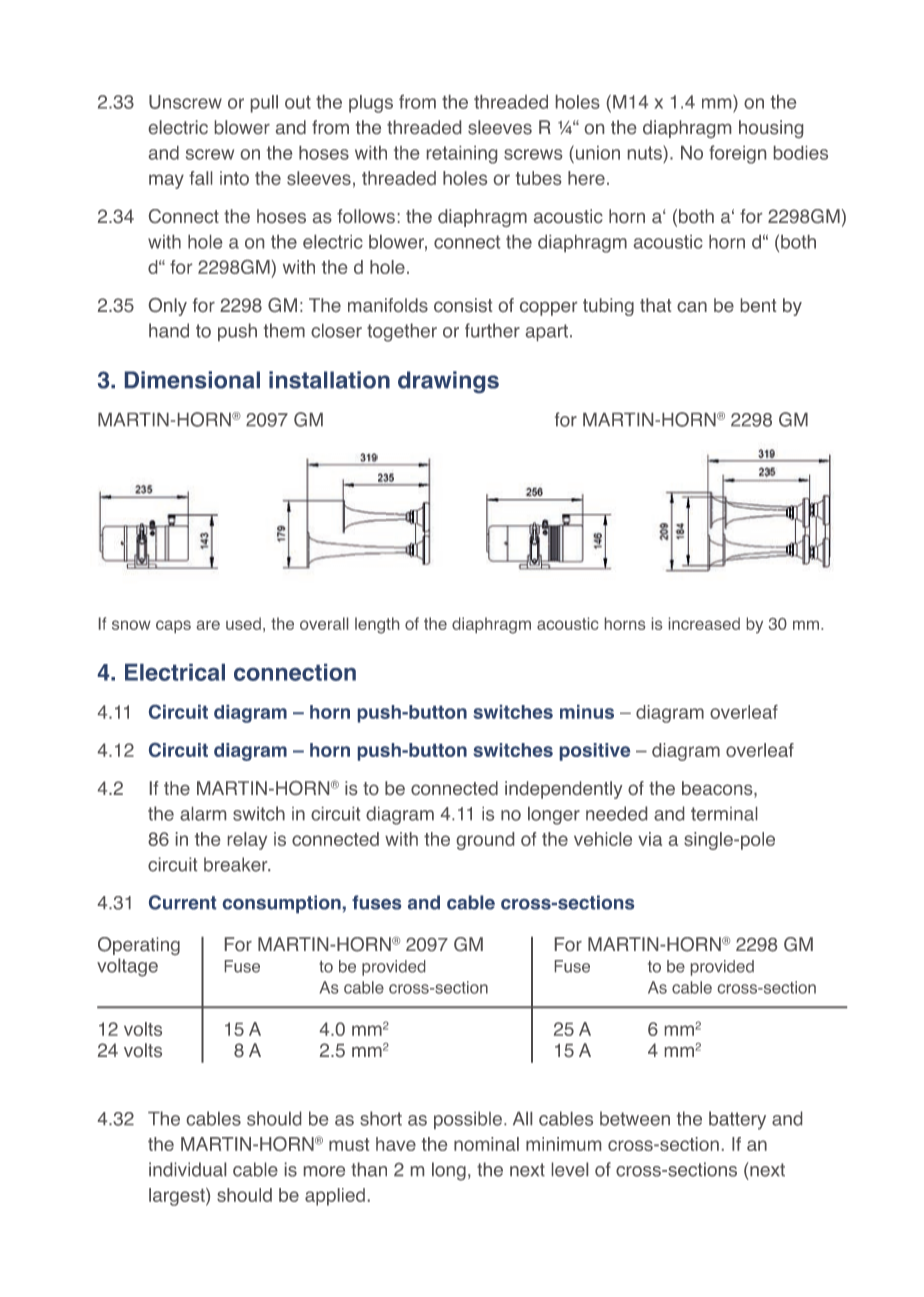  Describe the element at coordinates (187, 1169) in the screenshot. I see `individual` at that location.
